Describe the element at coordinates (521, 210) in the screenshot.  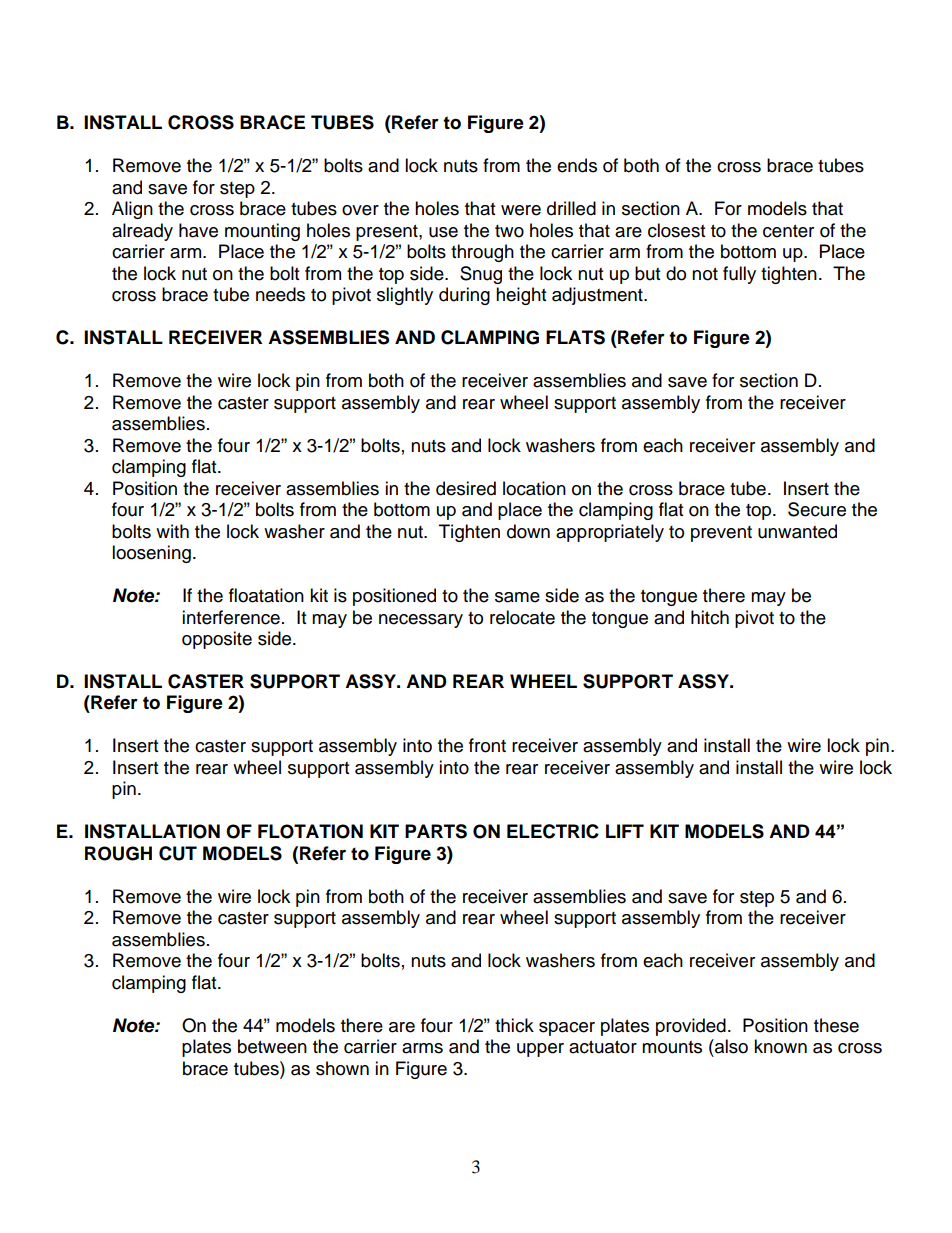
I see `were` at that location.
